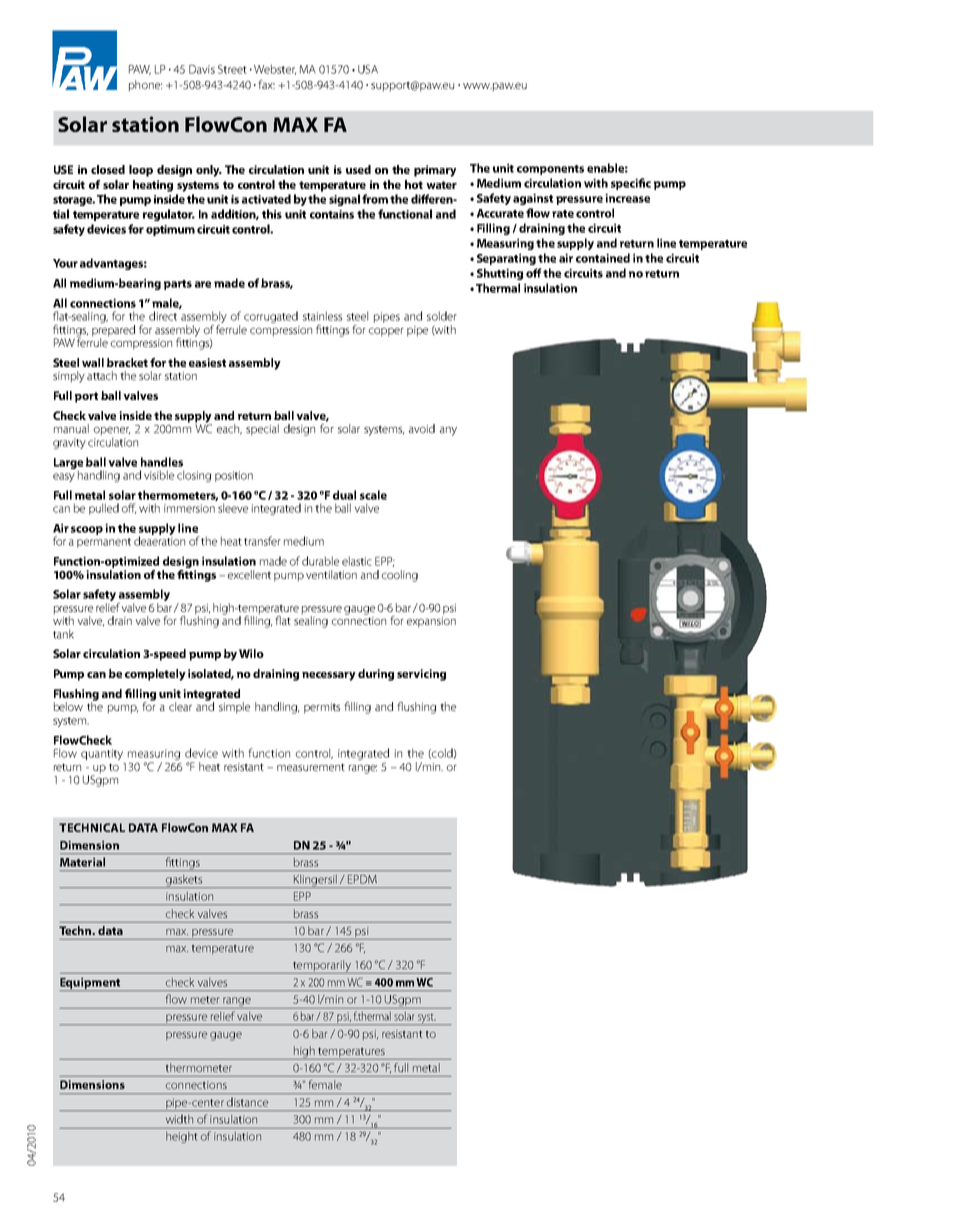  I want to click on width, so click(179, 1119).
